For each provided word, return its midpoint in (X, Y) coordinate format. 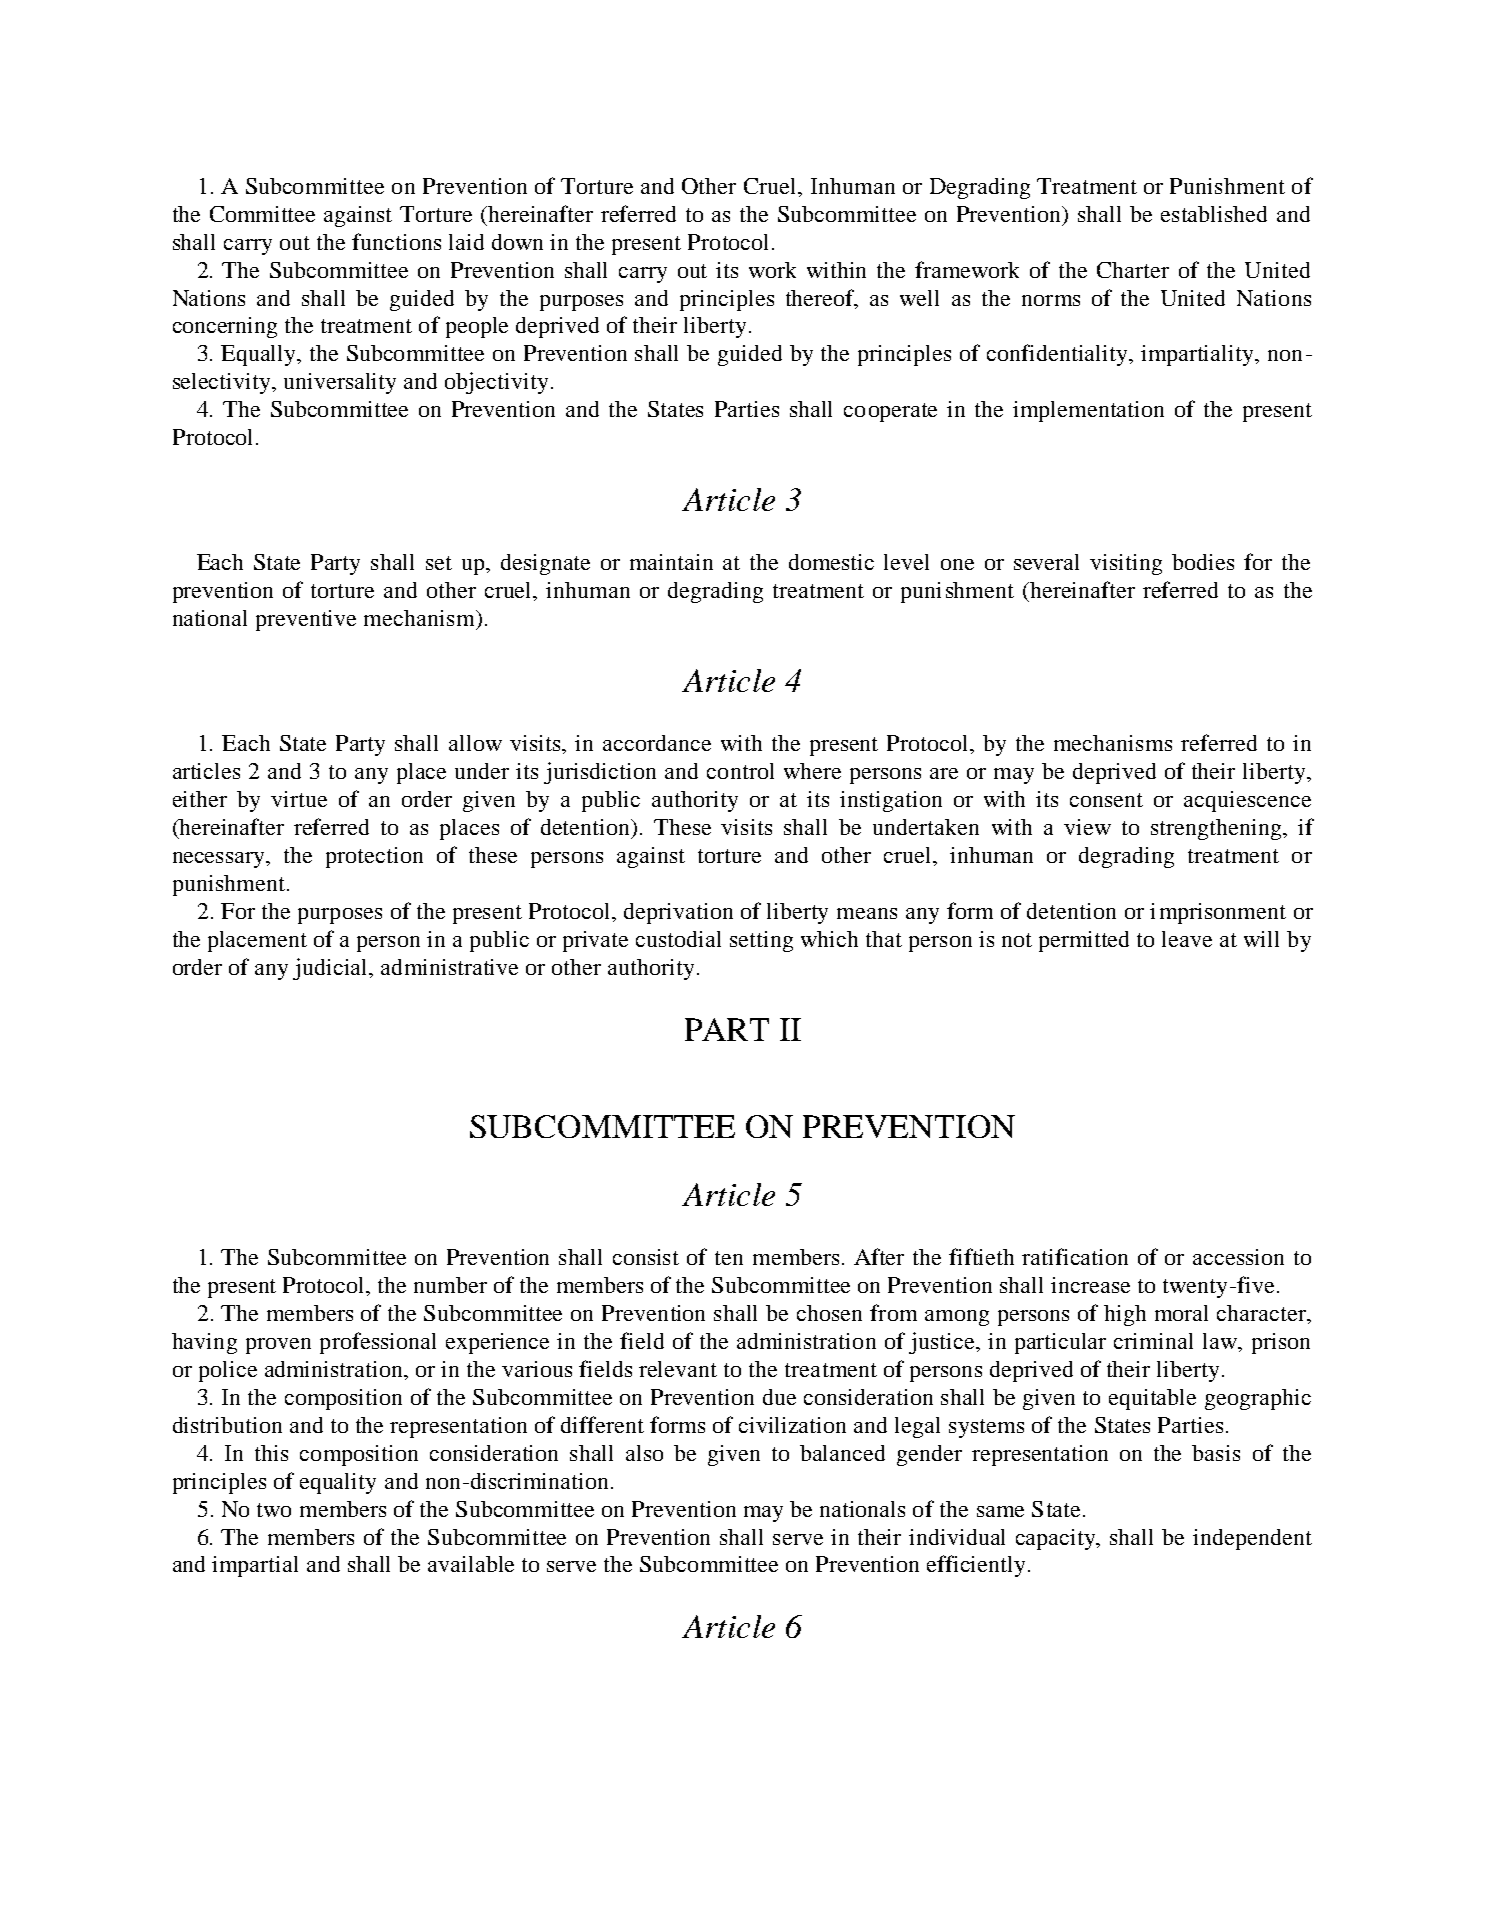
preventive (306, 620)
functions (396, 241)
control (740, 771)
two (274, 1510)
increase (1090, 1285)
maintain (671, 562)
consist (646, 1257)
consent (1106, 800)
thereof (822, 298)
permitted (1084, 941)
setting (761, 941)
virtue (299, 799)
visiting (1126, 564)
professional (378, 1343)
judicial (332, 969)
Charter (1133, 270)
